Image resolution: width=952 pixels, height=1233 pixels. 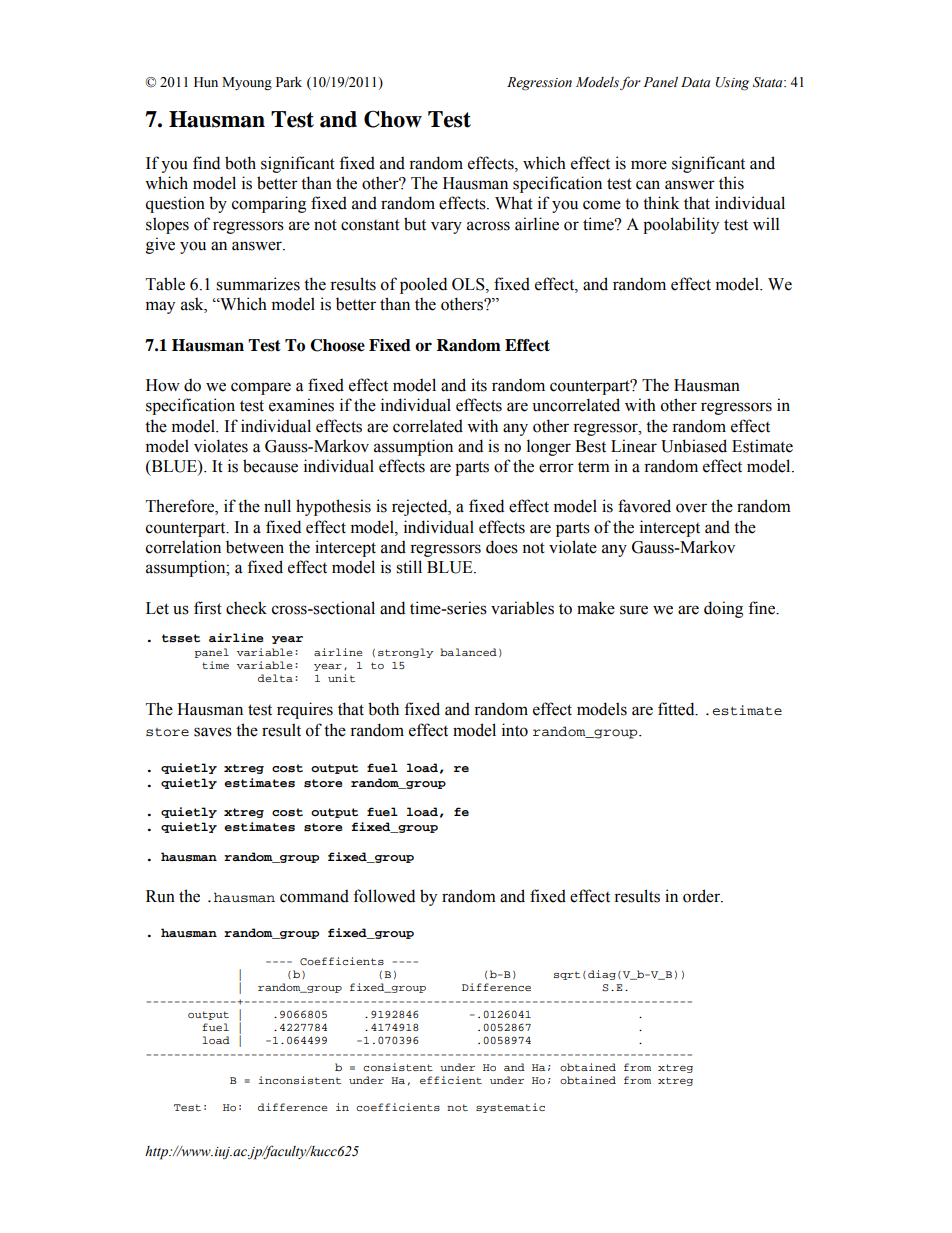 I want to click on Chow, so click(x=393, y=119).
